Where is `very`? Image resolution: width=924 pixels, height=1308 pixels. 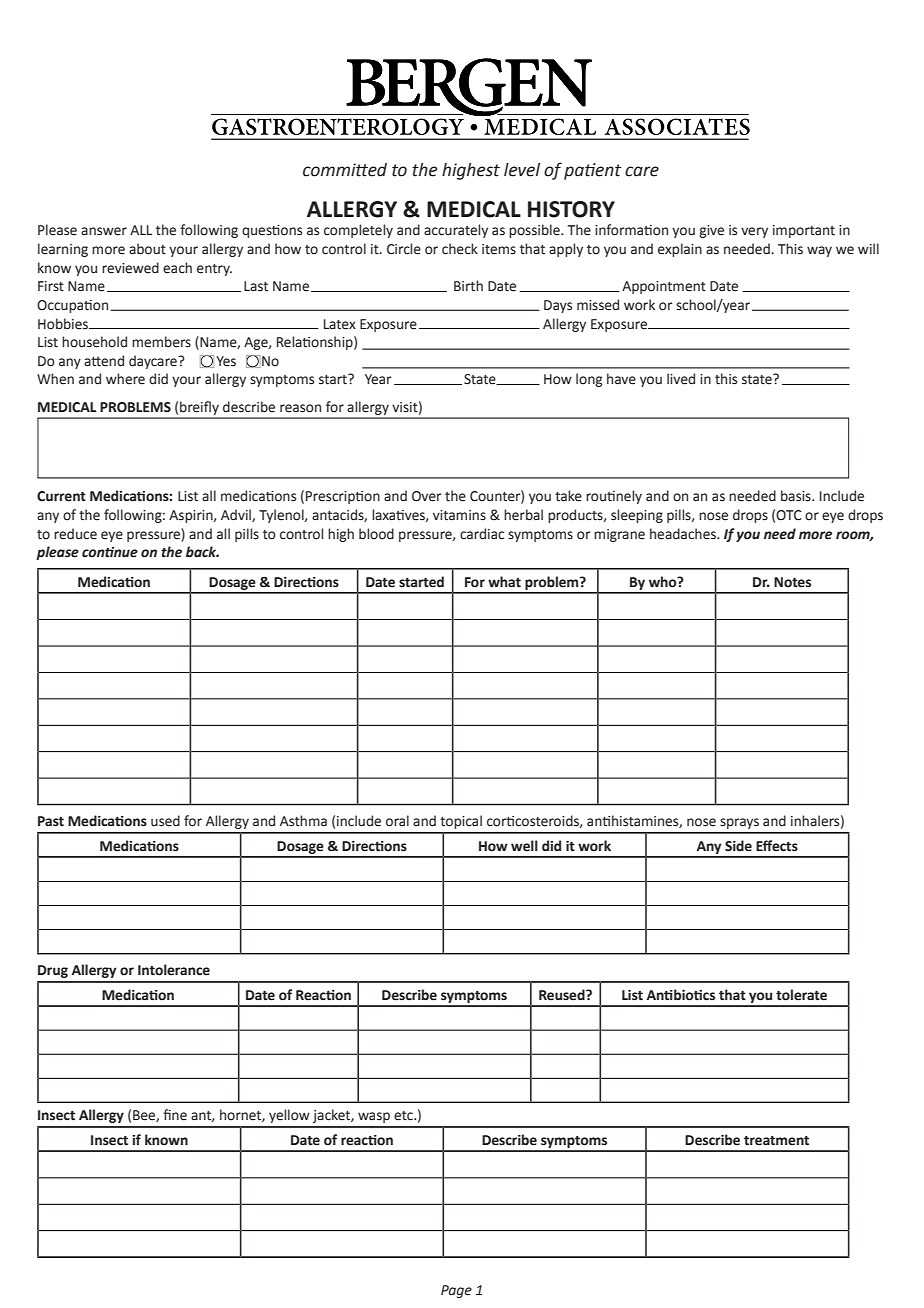 very is located at coordinates (754, 232).
